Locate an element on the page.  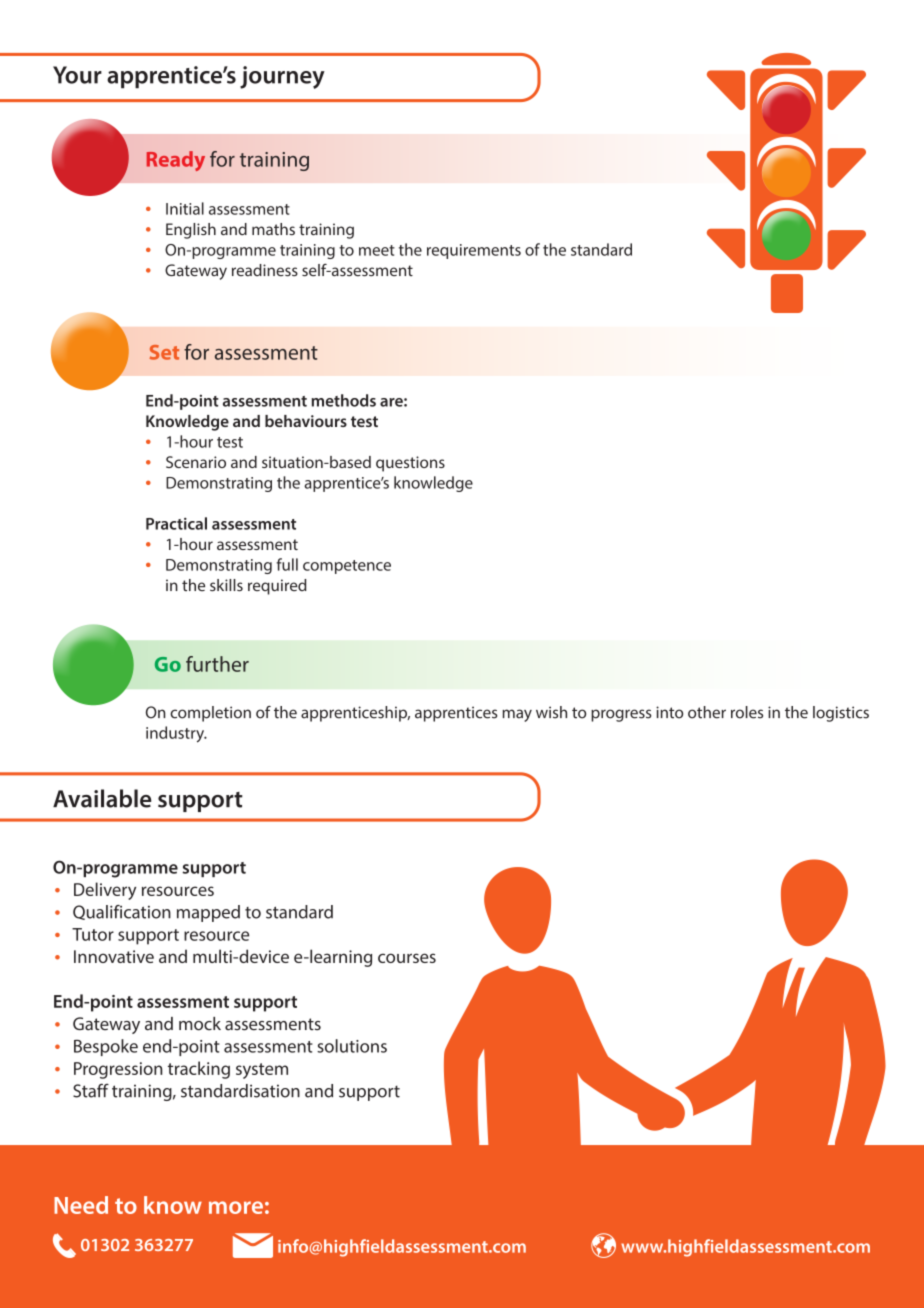
Ready is located at coordinates (176, 161).
